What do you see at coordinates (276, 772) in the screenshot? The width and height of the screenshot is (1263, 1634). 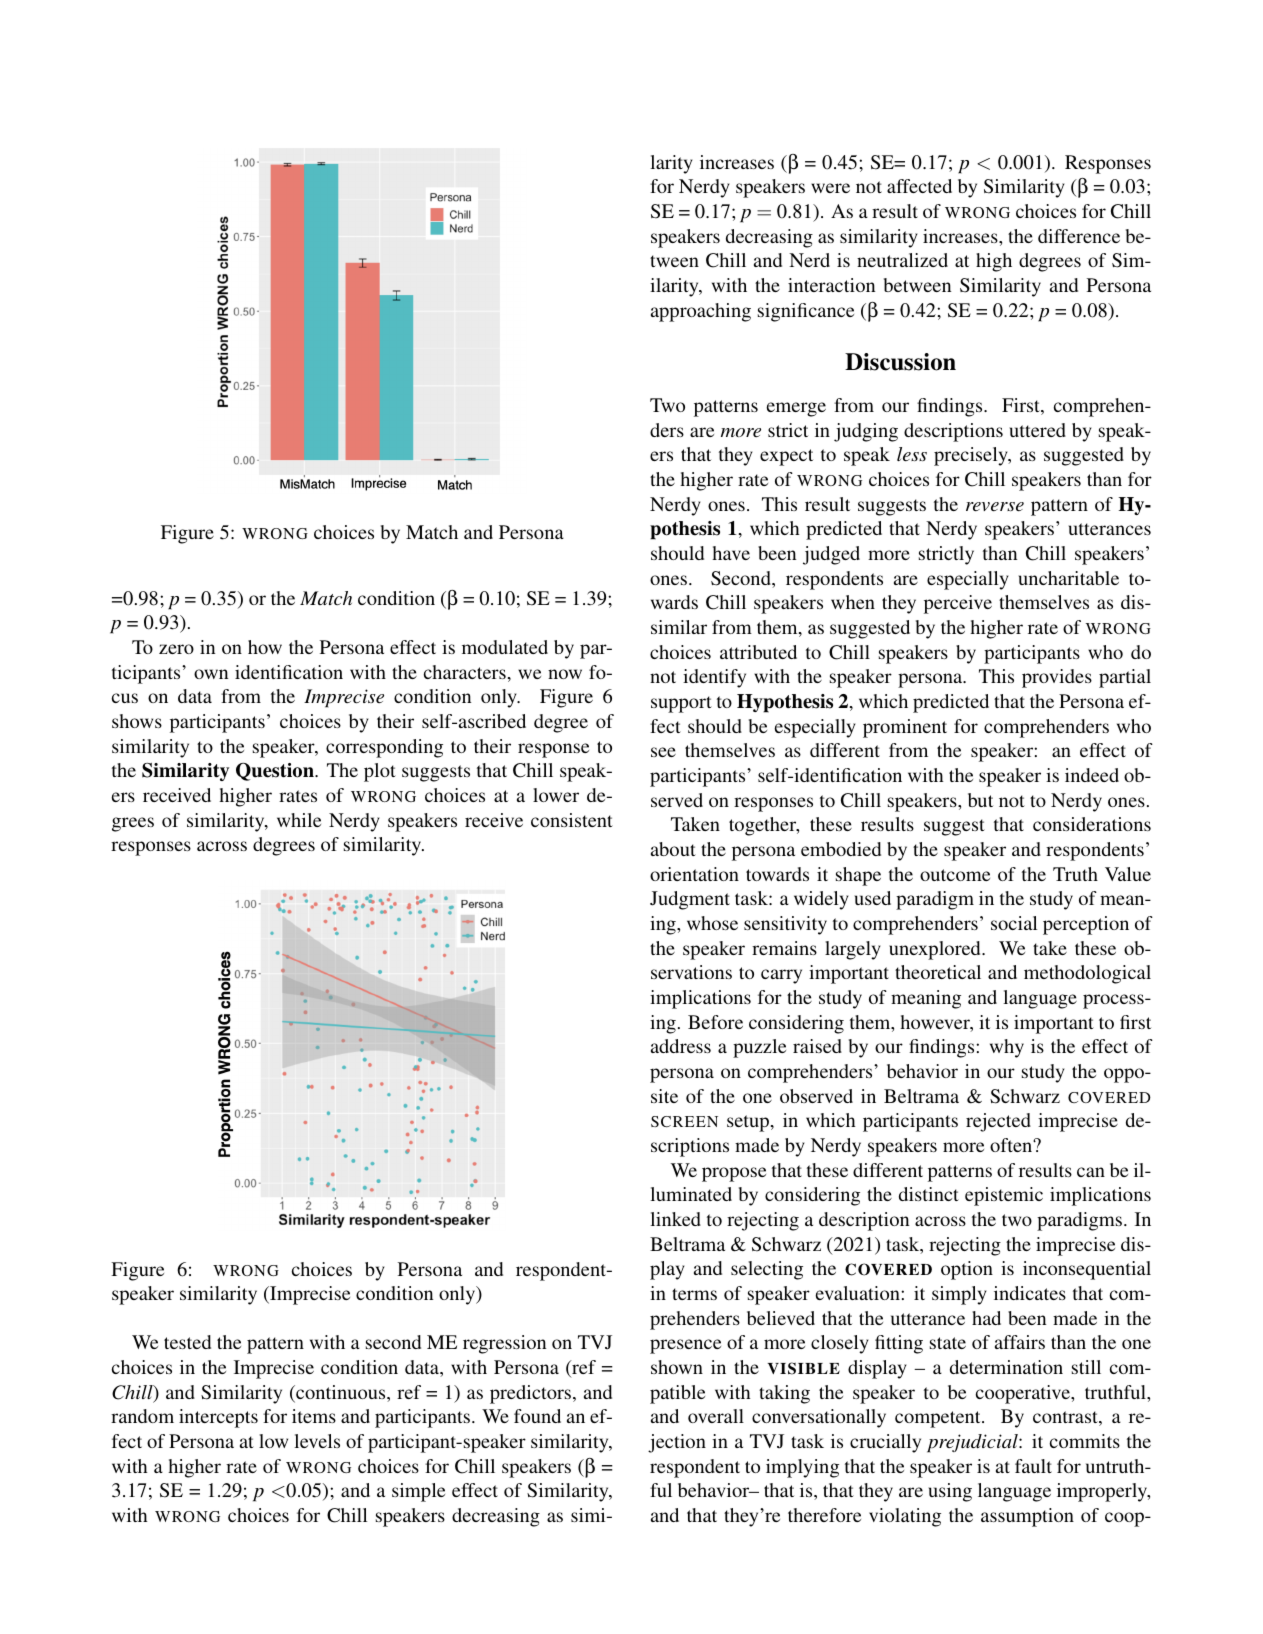 I see `Question` at bounding box center [276, 772].
